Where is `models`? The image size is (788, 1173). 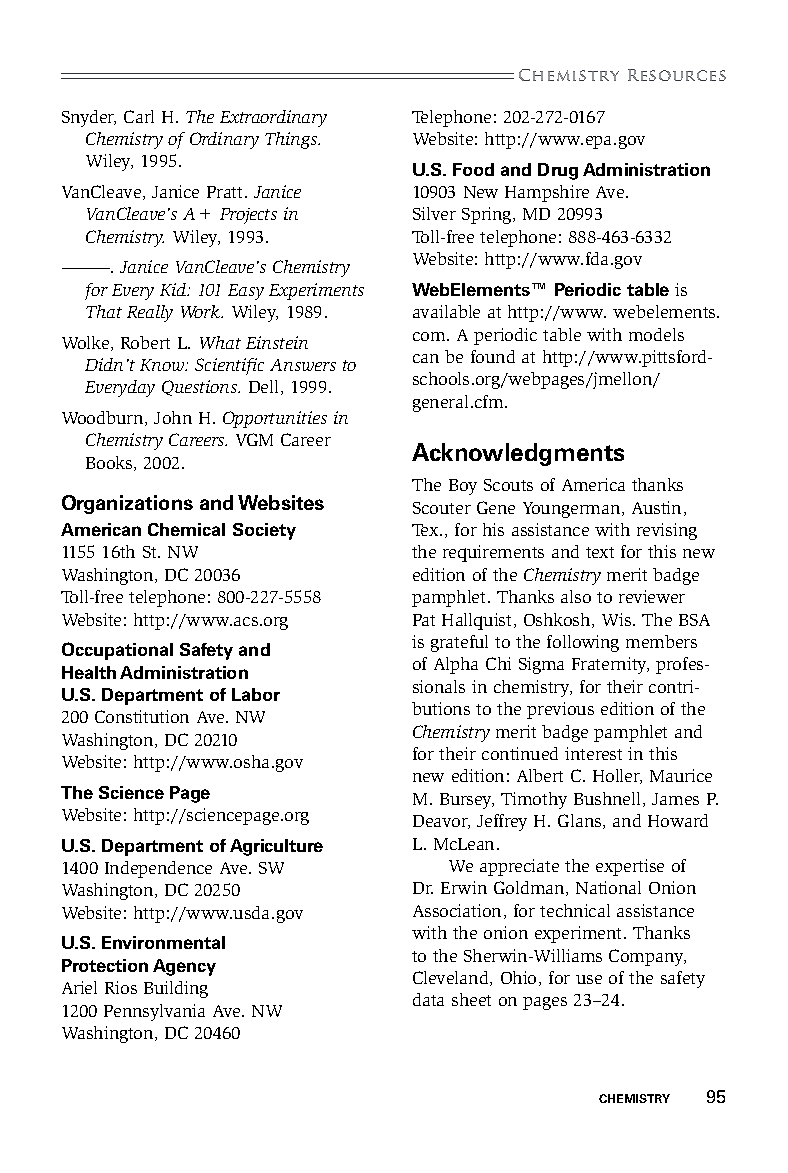
models is located at coordinates (656, 334).
